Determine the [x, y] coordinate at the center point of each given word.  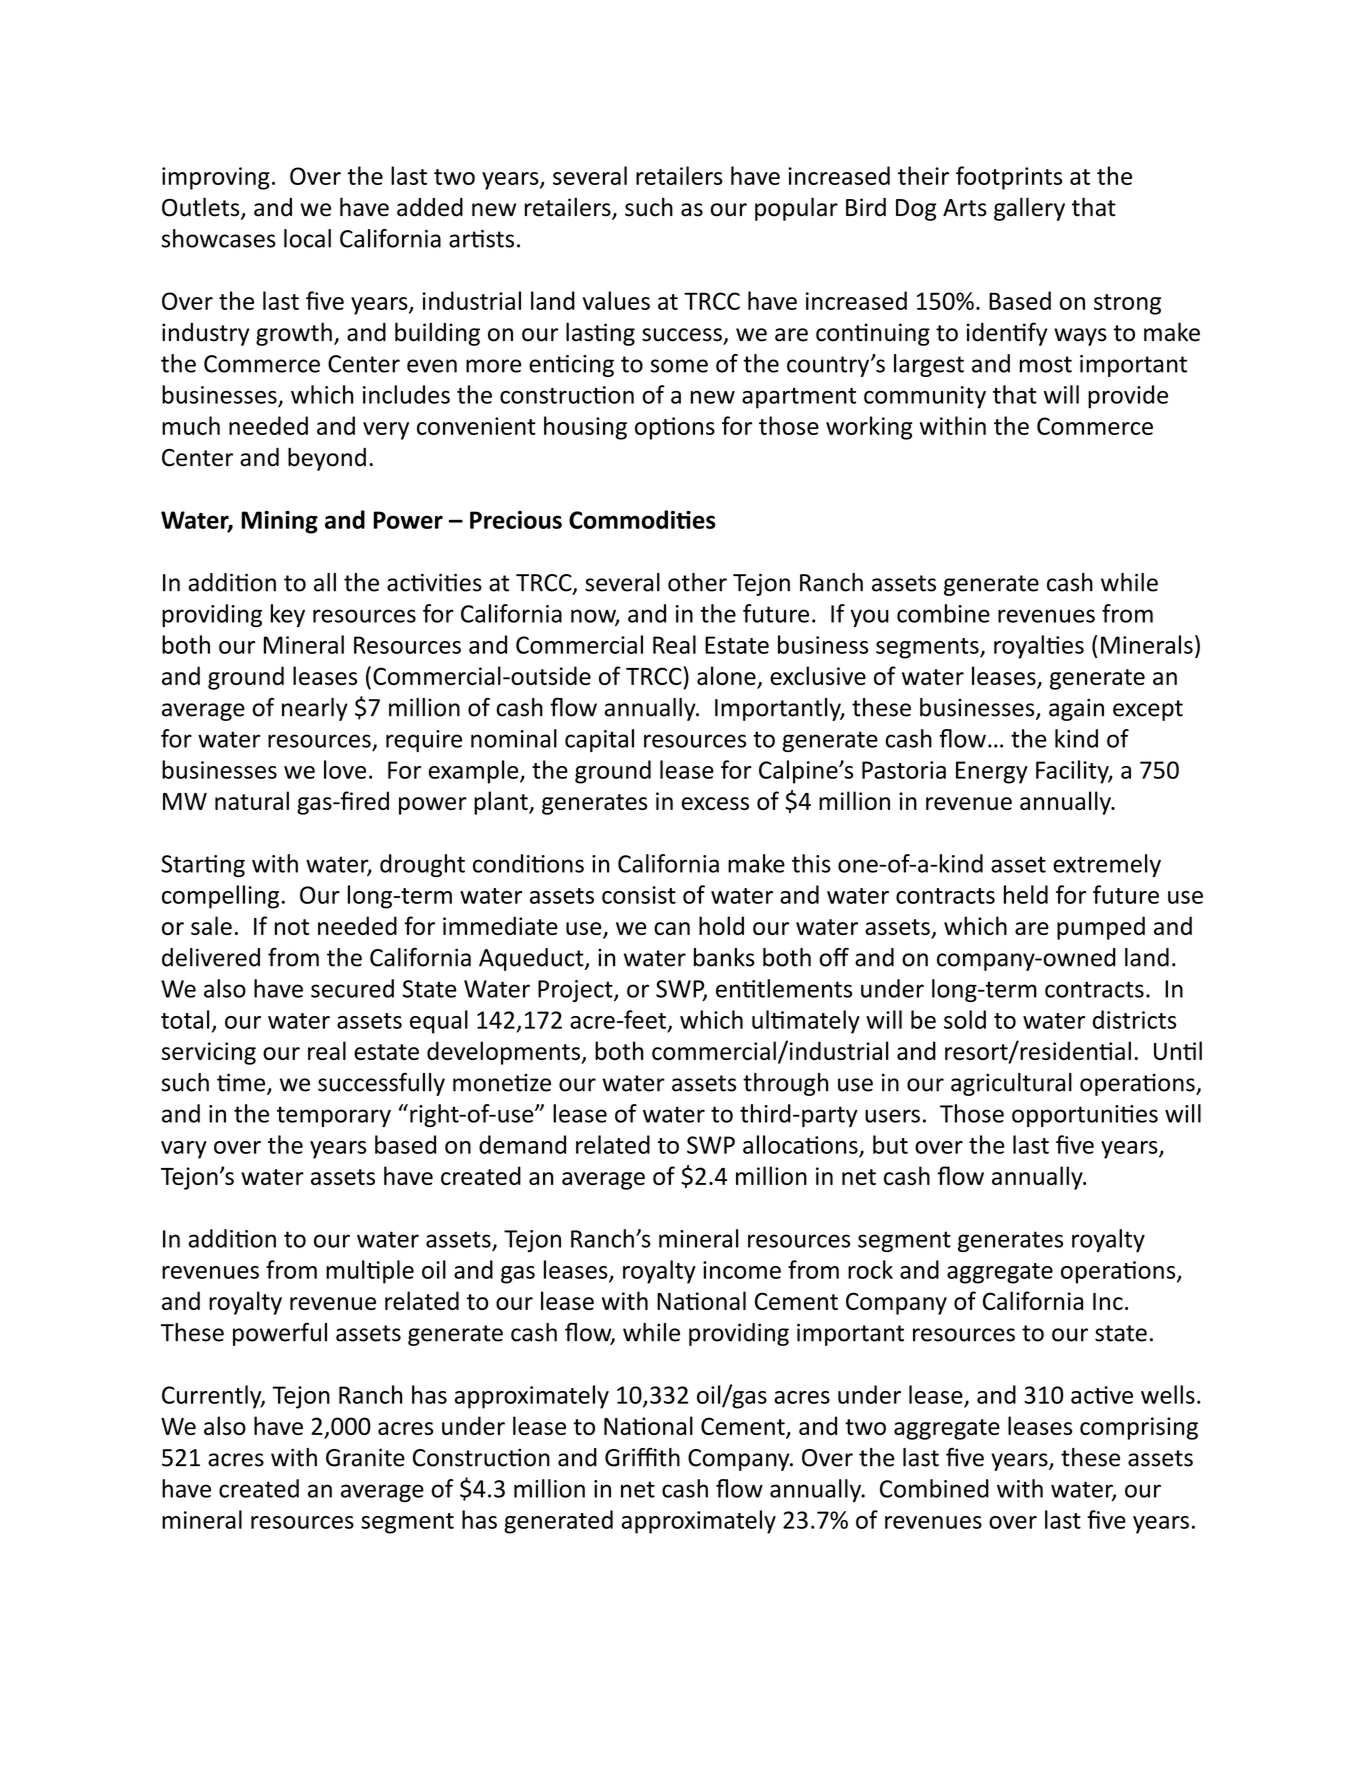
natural [252, 800]
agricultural [1011, 1084]
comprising [1139, 1428]
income [742, 1270]
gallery [1029, 209]
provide [1128, 397]
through [785, 1084]
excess [715, 803]
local [307, 238]
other [697, 582]
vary [184, 1150]
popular [796, 209]
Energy [992, 772]
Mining [279, 522]
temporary [334, 1116]
